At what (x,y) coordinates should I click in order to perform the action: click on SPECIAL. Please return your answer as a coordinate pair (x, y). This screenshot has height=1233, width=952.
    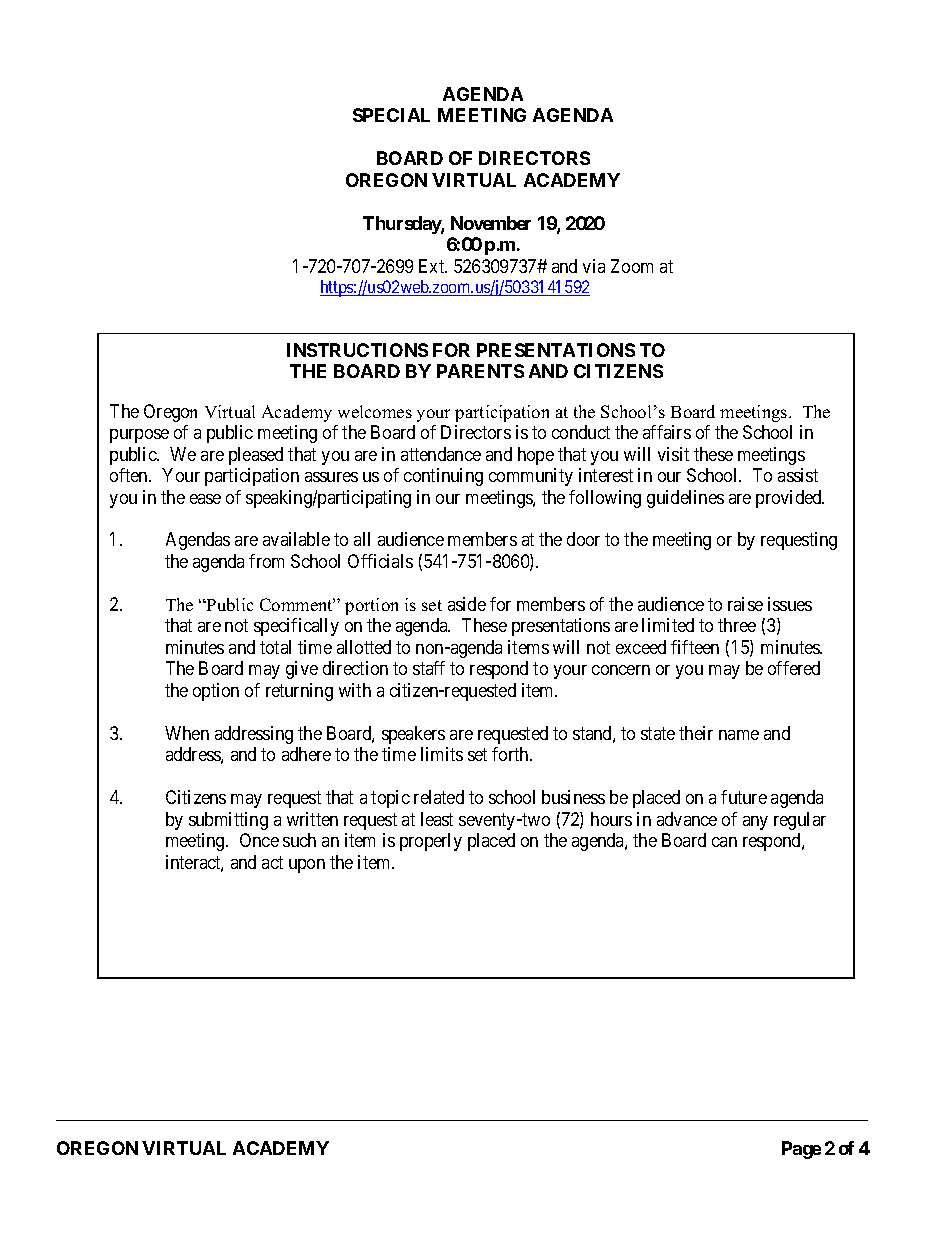
    Looking at the image, I should click on (391, 115).
